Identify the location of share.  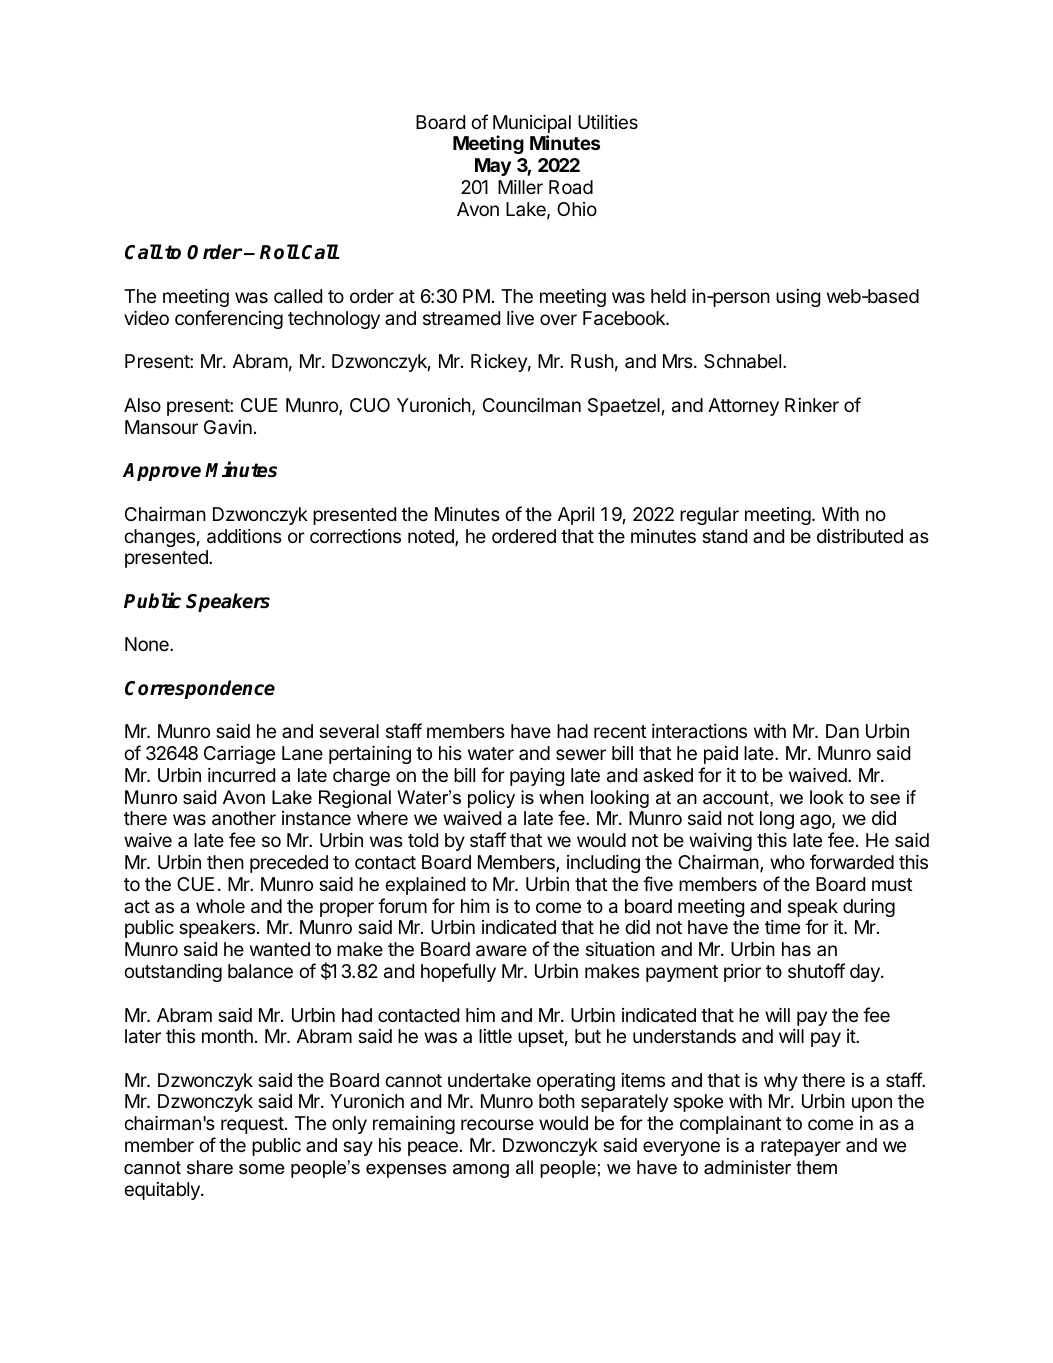
(210, 1167).
